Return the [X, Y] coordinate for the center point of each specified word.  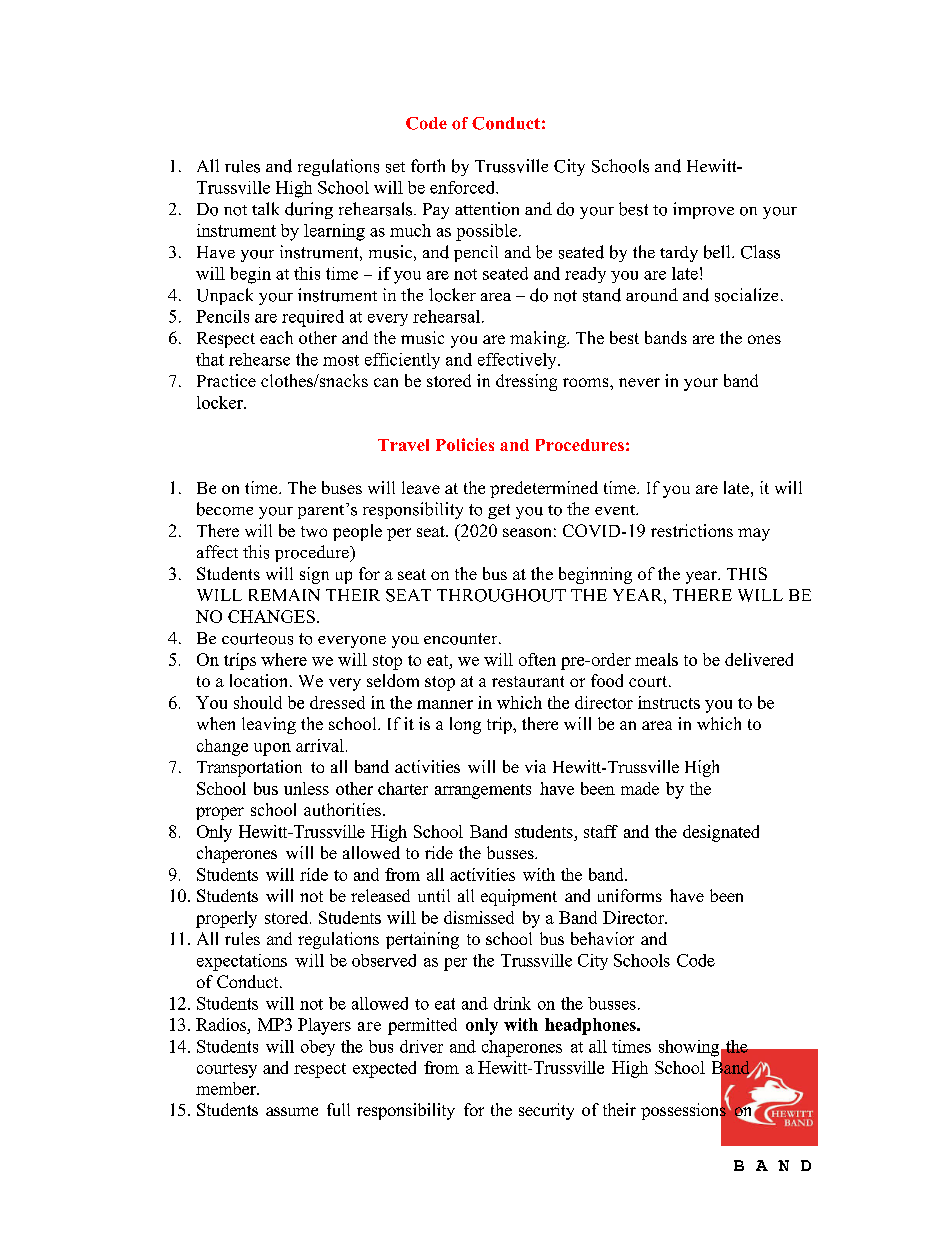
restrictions [692, 530]
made [640, 788]
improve [703, 210]
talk [265, 208]
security [546, 1111]
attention [487, 209]
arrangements [483, 791]
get [499, 511]
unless [306, 788]
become [225, 509]
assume [292, 1111]
